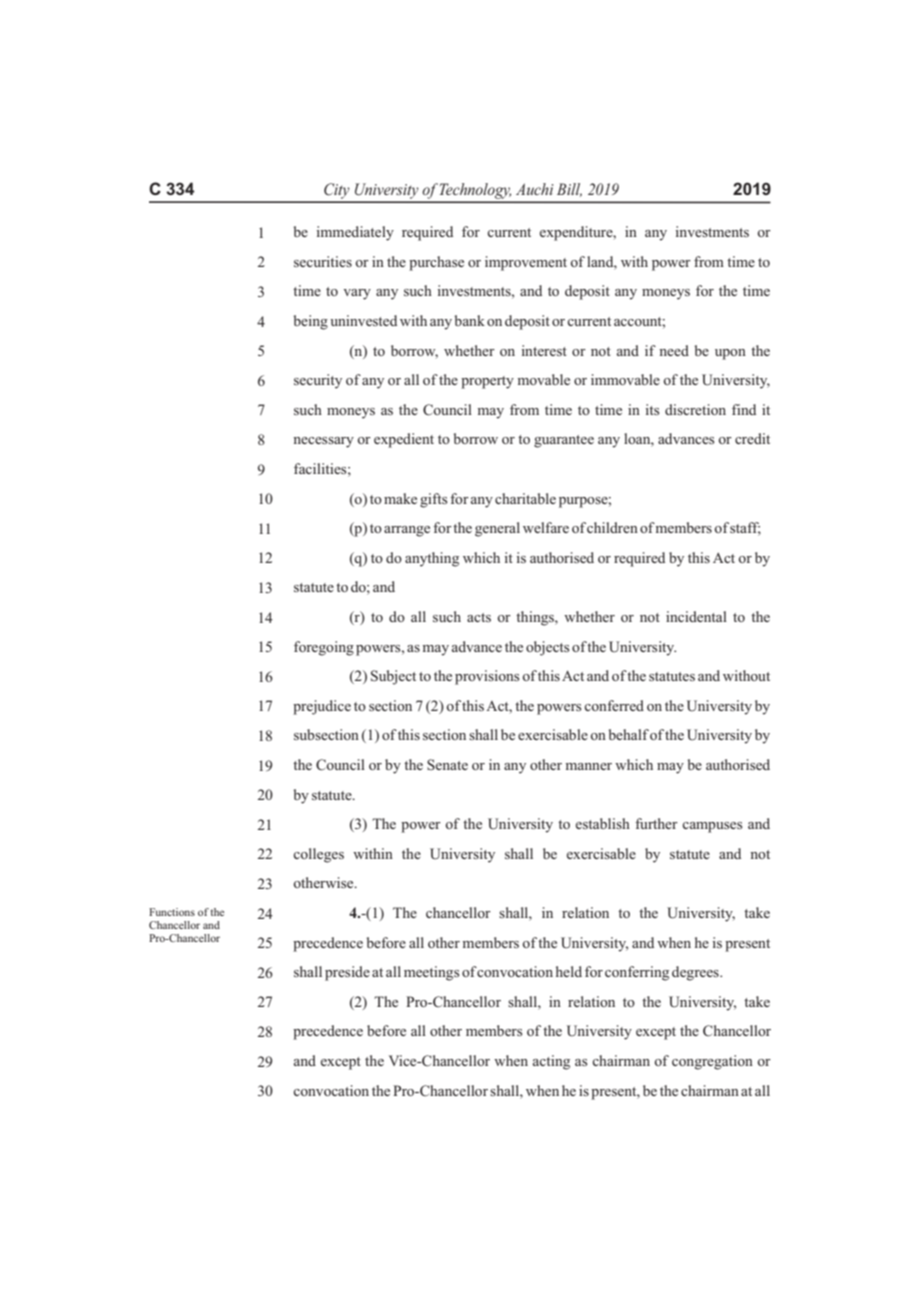 Image resolution: width=924 pixels, height=1308 pixels. Describe the element at coordinates (487, 382) in the screenshot. I see `property` at that location.
